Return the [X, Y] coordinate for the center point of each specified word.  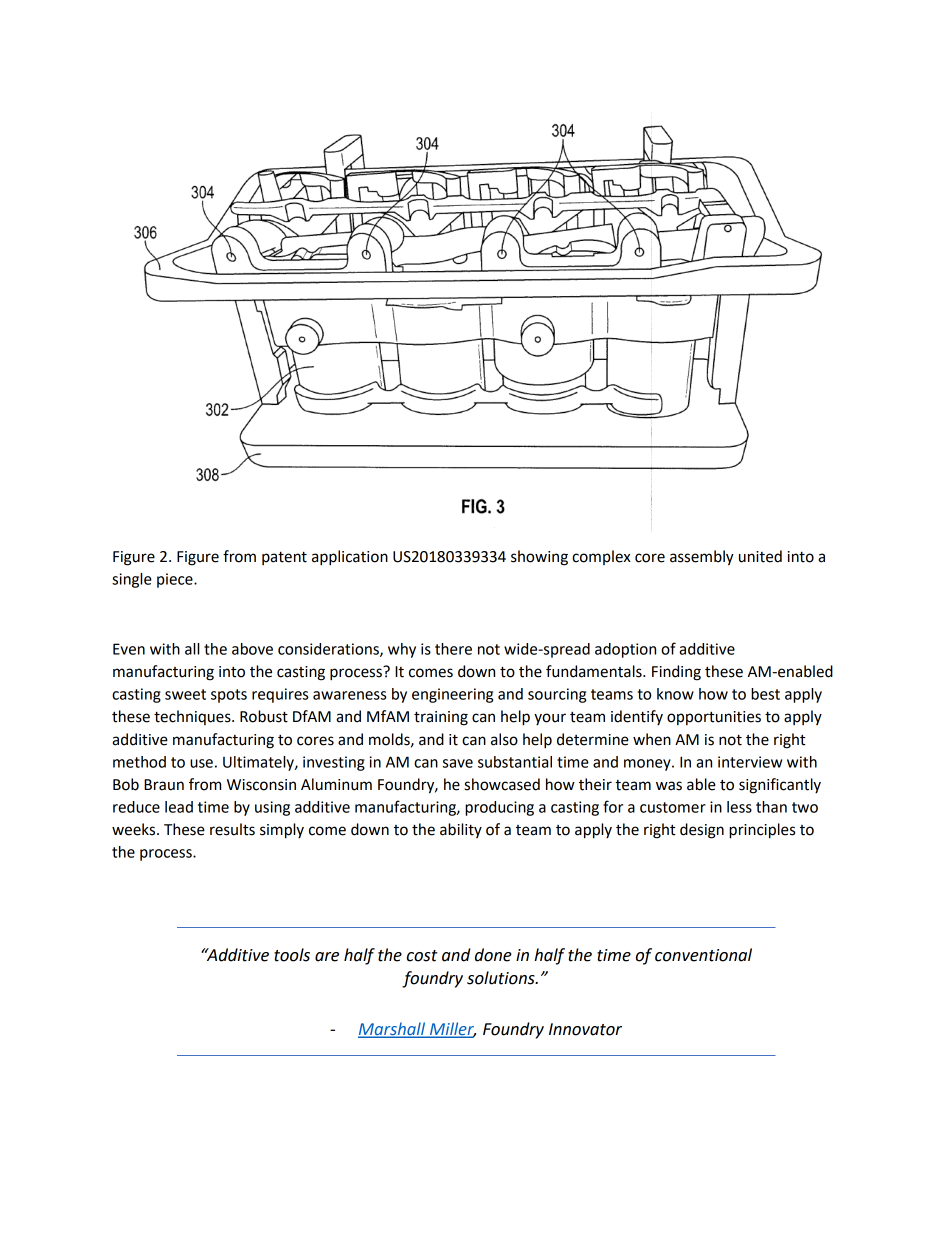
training [441, 718]
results [232, 829]
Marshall [393, 1029]
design [702, 831]
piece [176, 580]
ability [461, 830]
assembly [702, 558]
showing [539, 558]
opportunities [714, 718]
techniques [193, 717]
